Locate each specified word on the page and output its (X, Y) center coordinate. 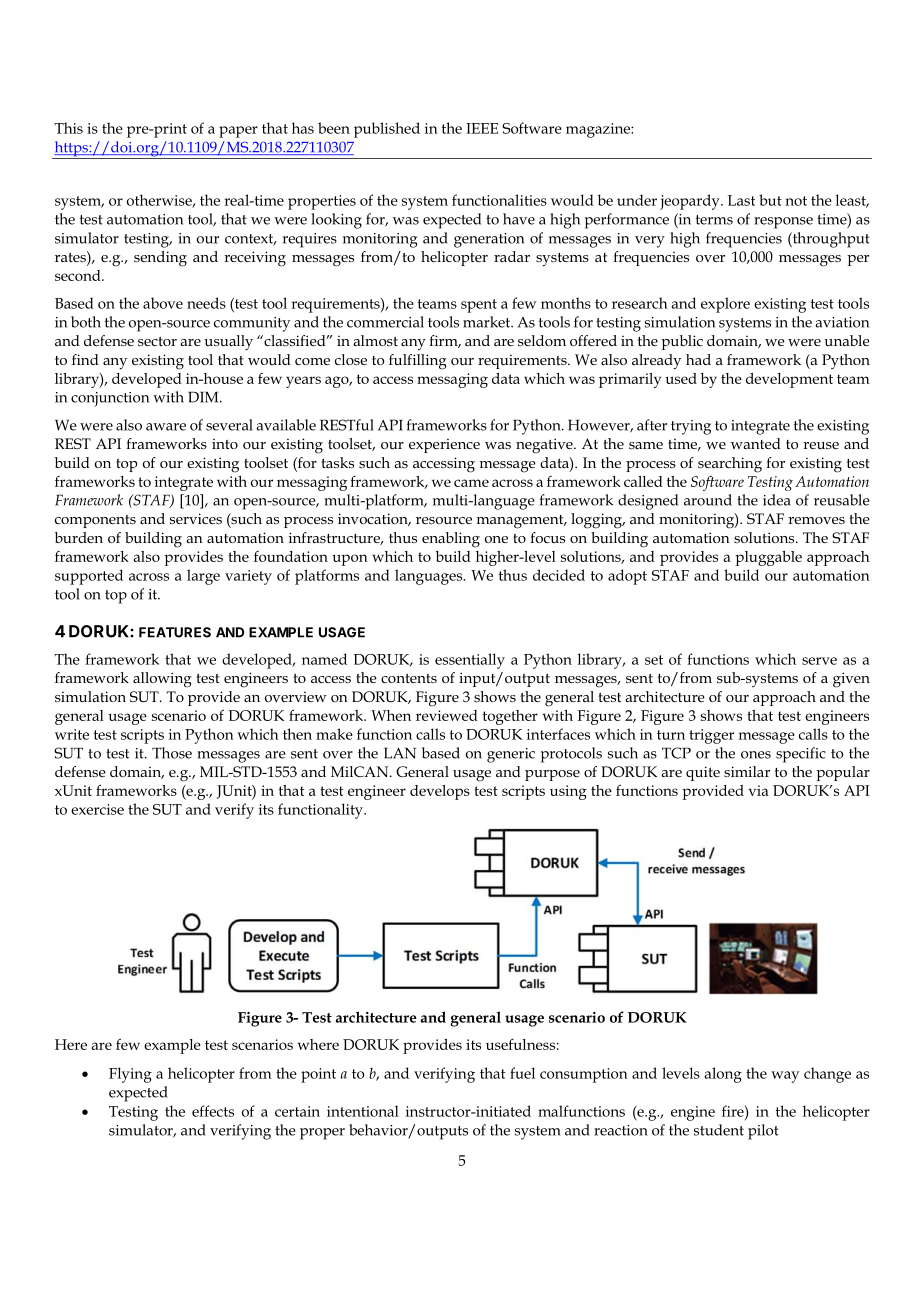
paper (238, 132)
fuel (522, 1073)
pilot (763, 1132)
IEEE (482, 128)
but (770, 200)
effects (213, 1111)
